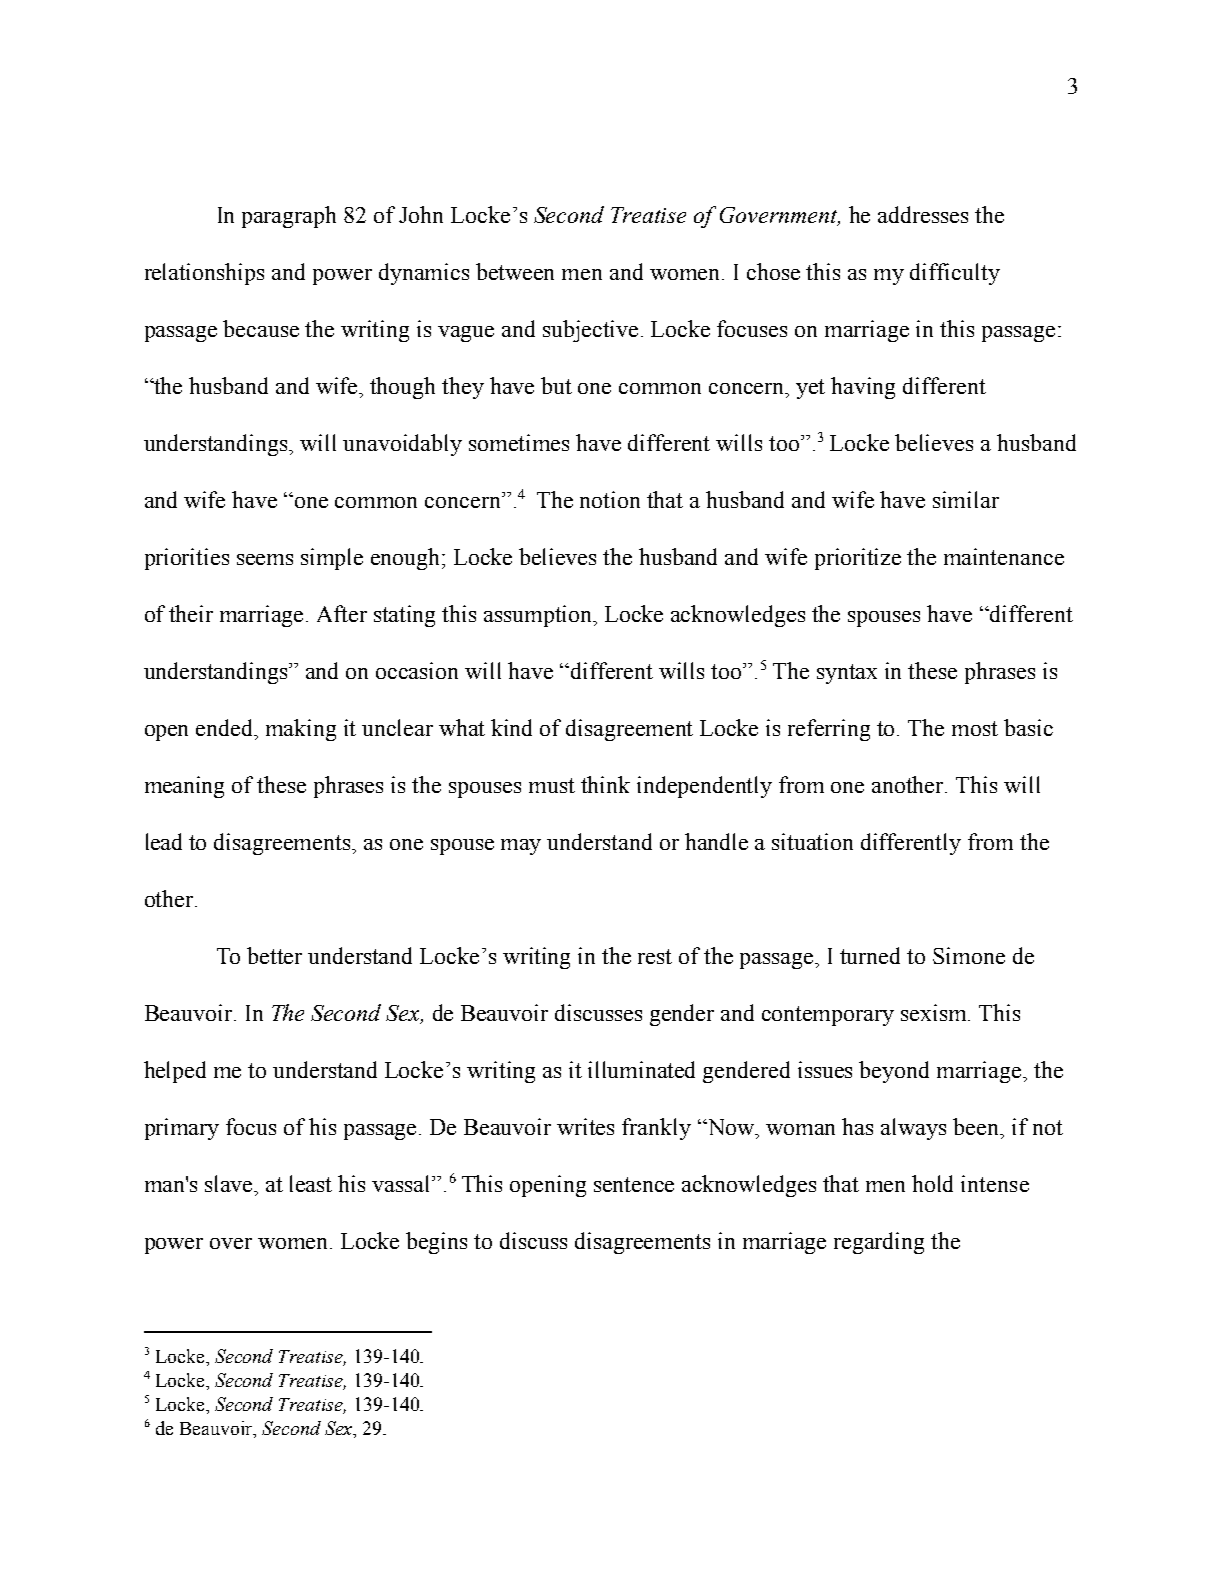 The height and width of the screenshot is (1583, 1223). I want to click on sentence, so click(634, 1184).
